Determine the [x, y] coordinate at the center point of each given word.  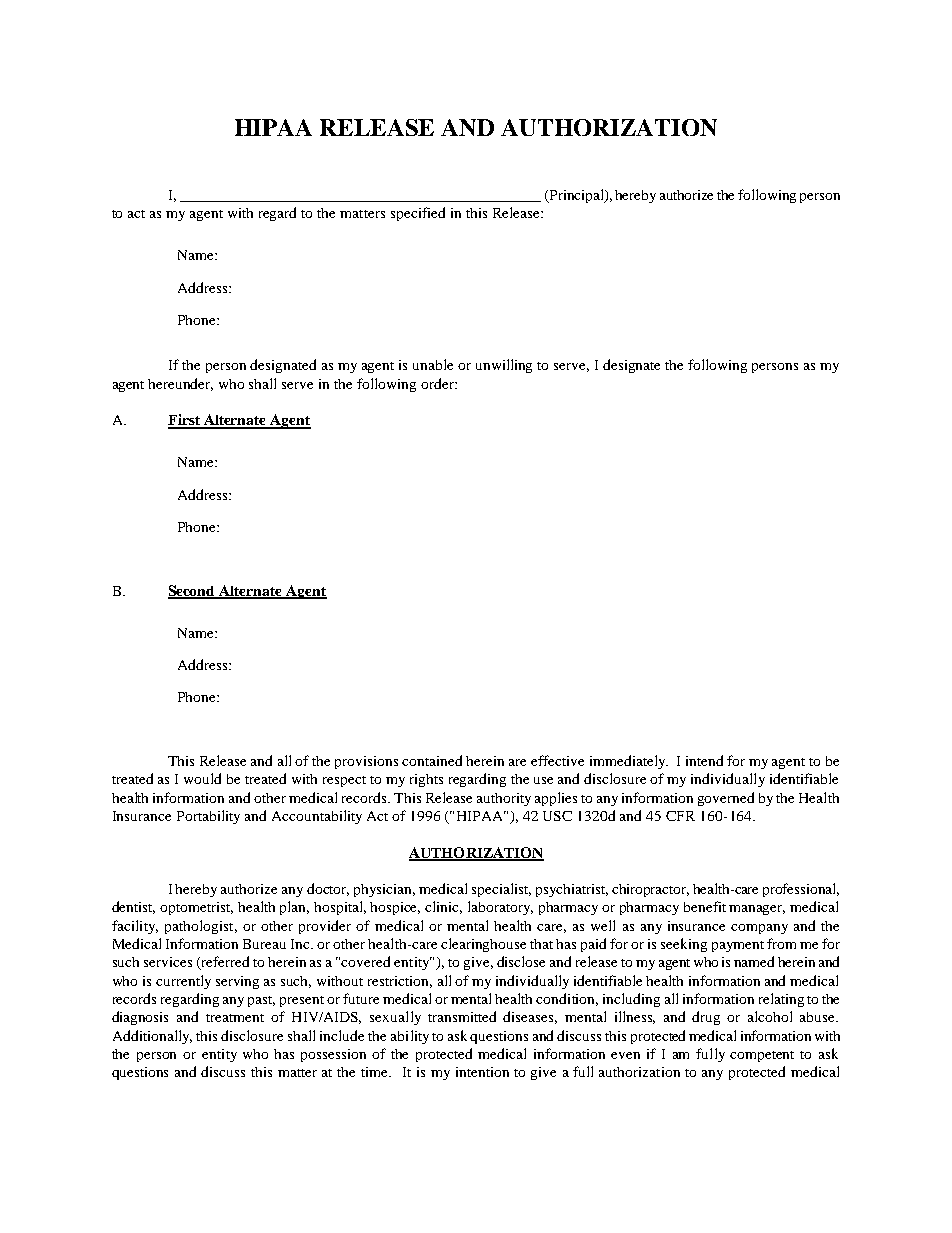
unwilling [504, 366]
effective [557, 760]
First [185, 421]
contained [432, 760]
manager [757, 910]
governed [726, 799]
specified [418, 214]
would [202, 778]
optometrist [196, 908]
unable [433, 364]
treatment [235, 1018]
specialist [501, 890]
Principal [576, 196]
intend [704, 760]
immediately [629, 762]
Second [193, 592]
